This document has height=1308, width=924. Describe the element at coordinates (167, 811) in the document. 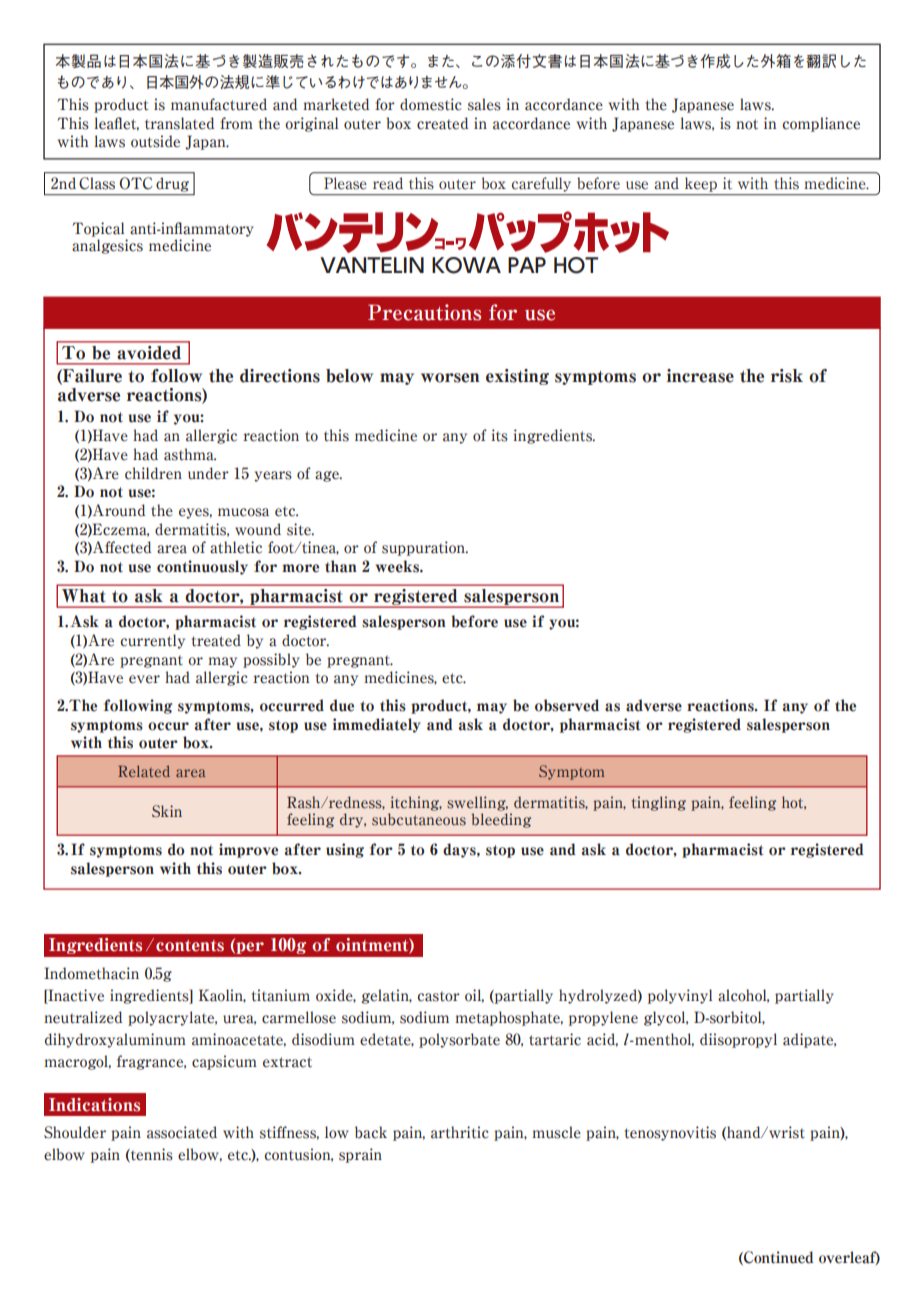

I see `Skin` at that location.
